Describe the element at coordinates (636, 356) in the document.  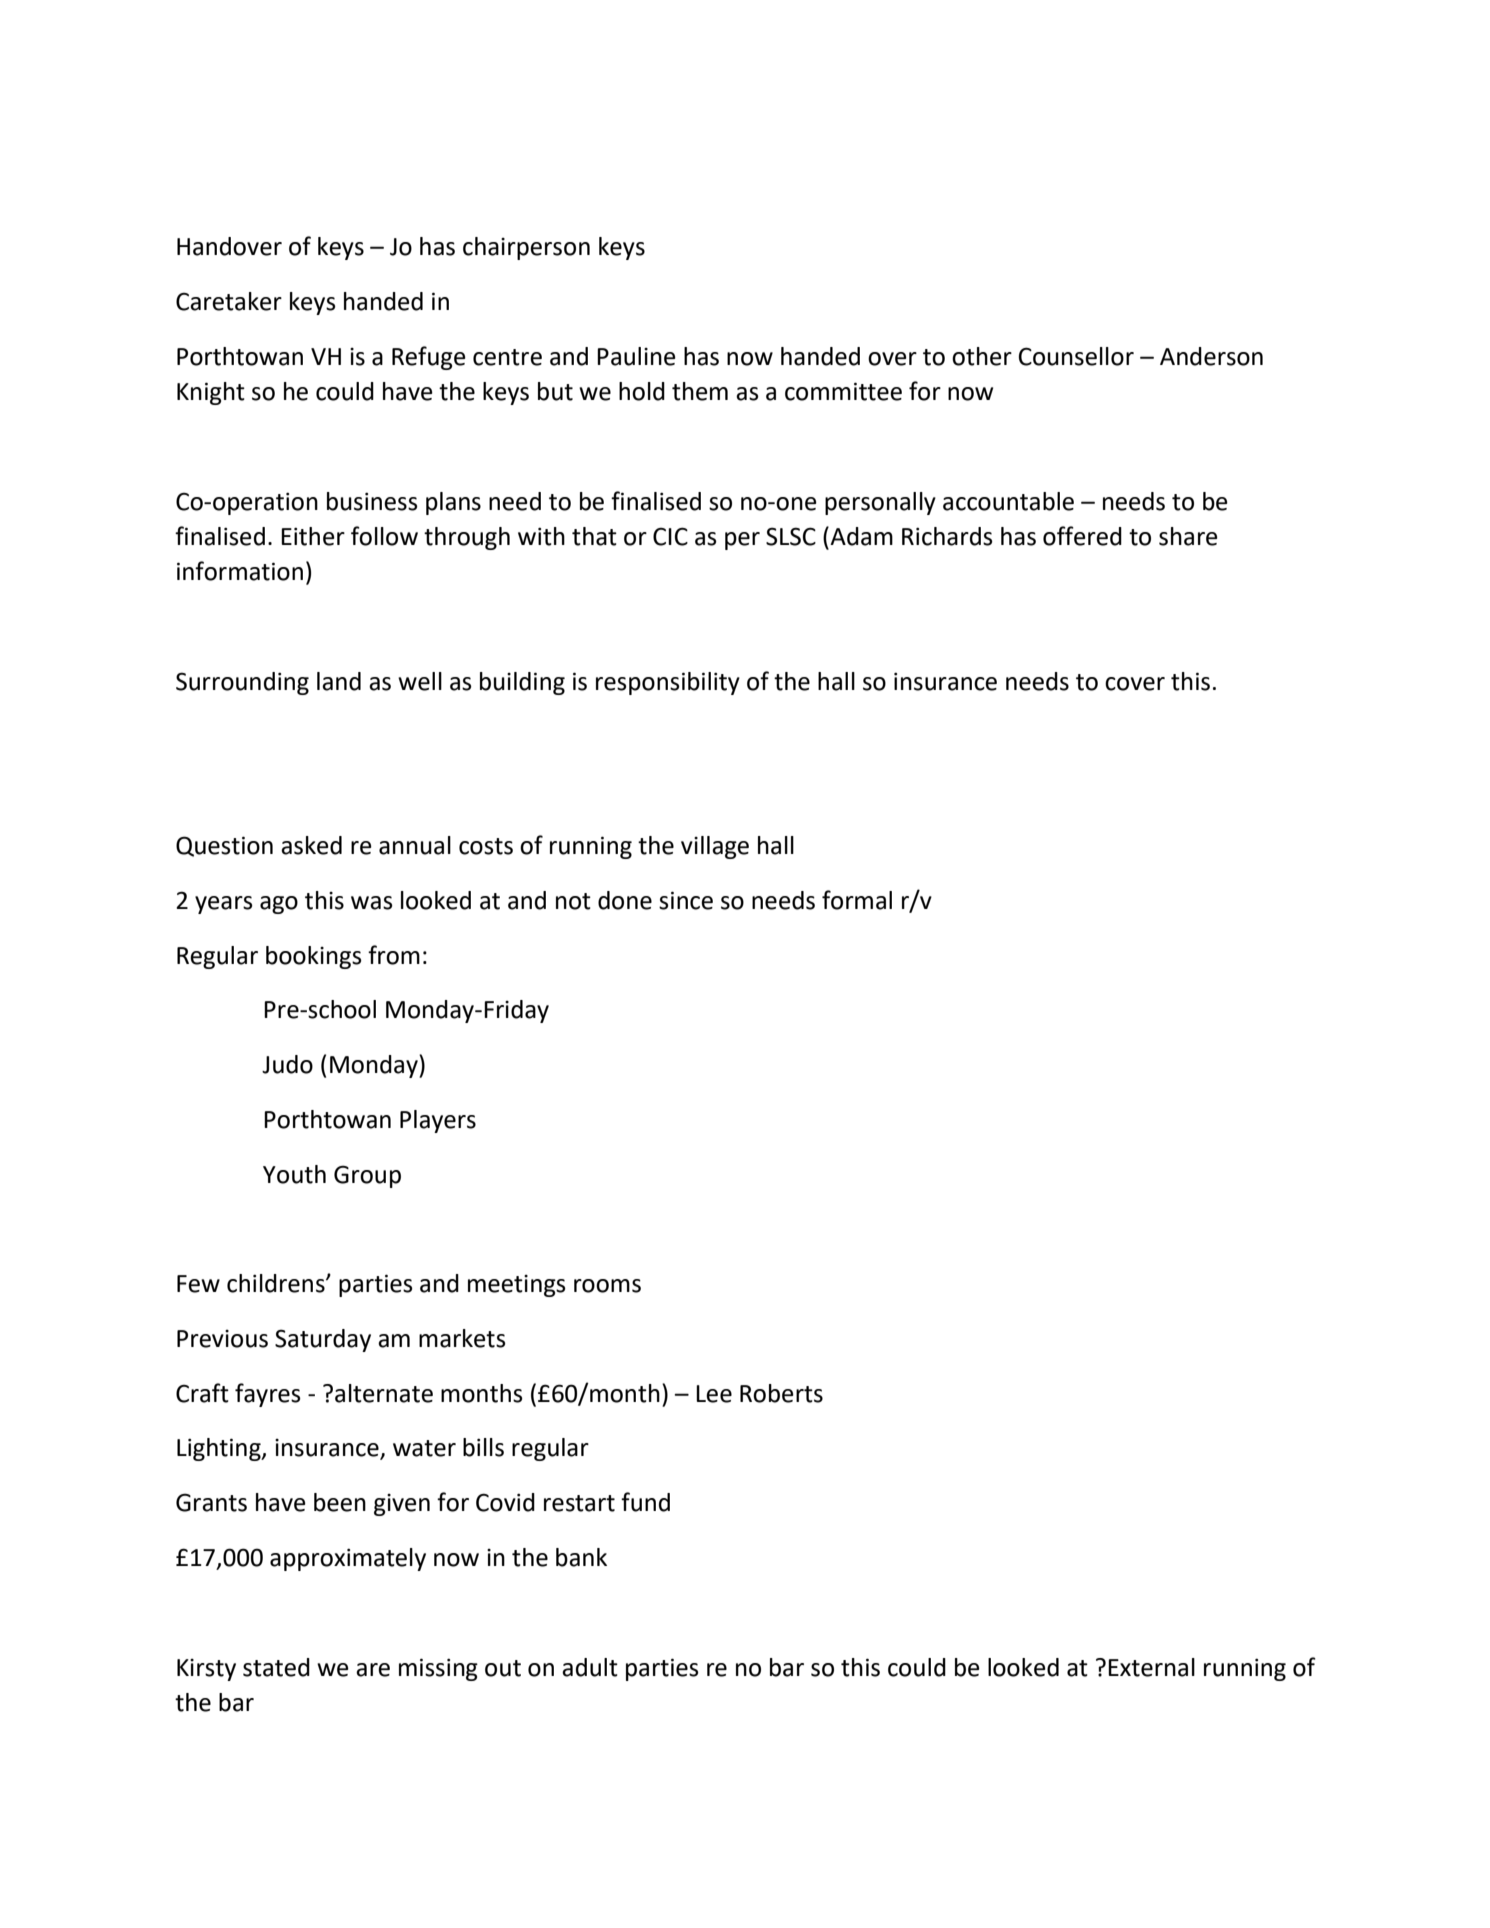
I see `Pauline` at that location.
